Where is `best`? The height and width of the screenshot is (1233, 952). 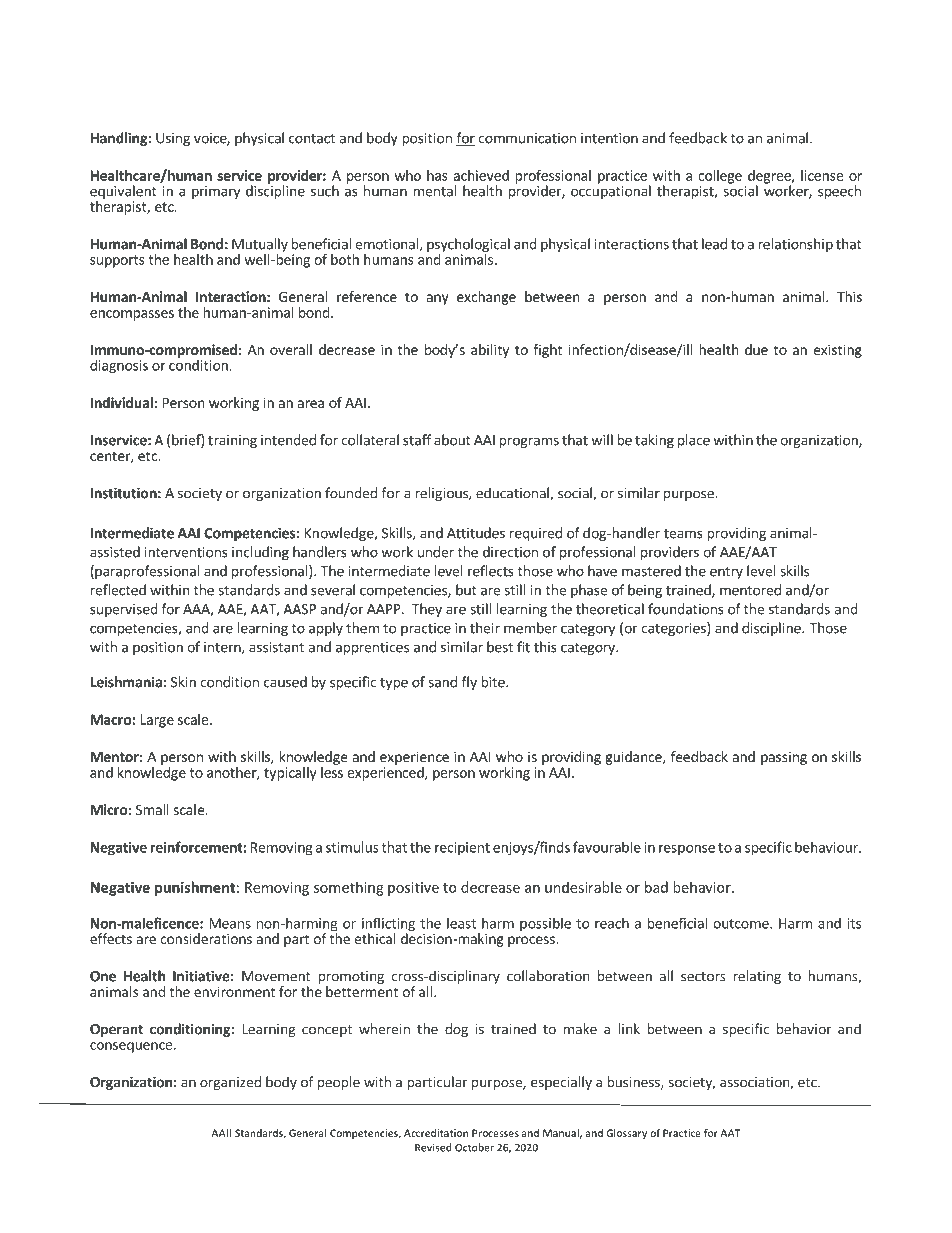
best is located at coordinates (500, 647).
